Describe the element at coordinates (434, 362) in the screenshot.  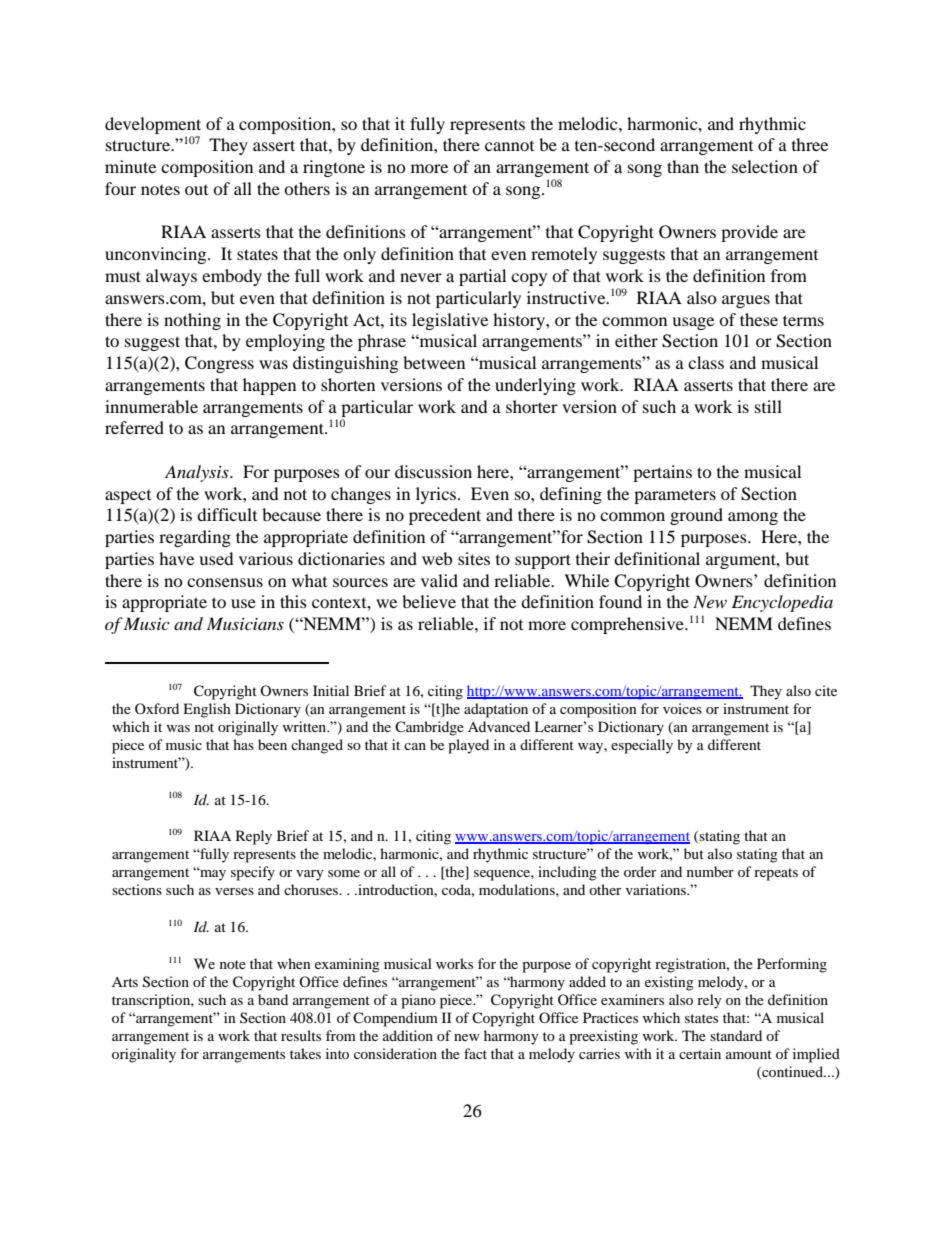
I see `between` at that location.
